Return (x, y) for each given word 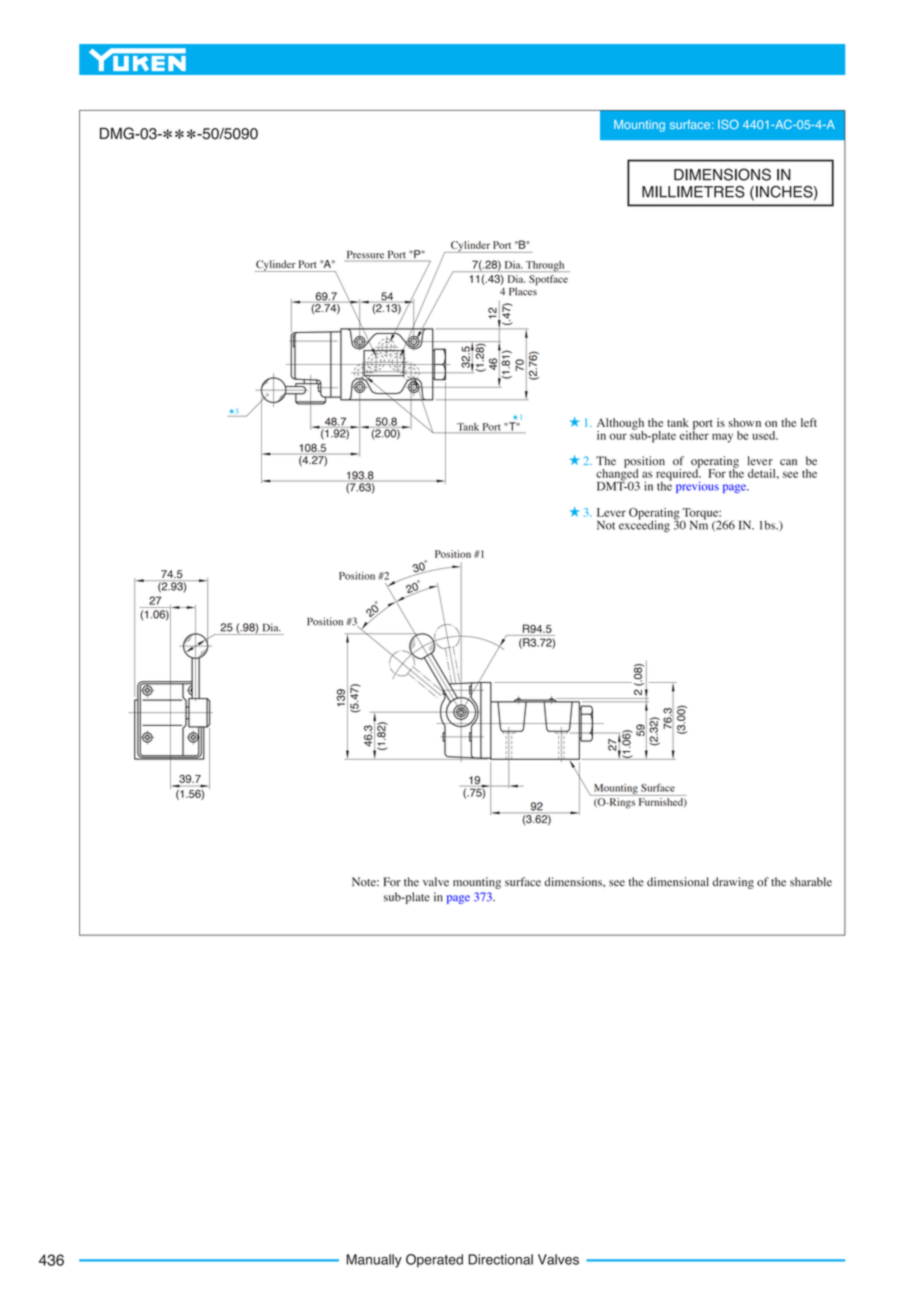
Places (523, 290)
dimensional (678, 882)
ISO (728, 124)
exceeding (644, 525)
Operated (434, 1261)
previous (697, 487)
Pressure (365, 256)
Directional (501, 1259)
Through (545, 266)
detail (763, 473)
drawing (733, 883)
